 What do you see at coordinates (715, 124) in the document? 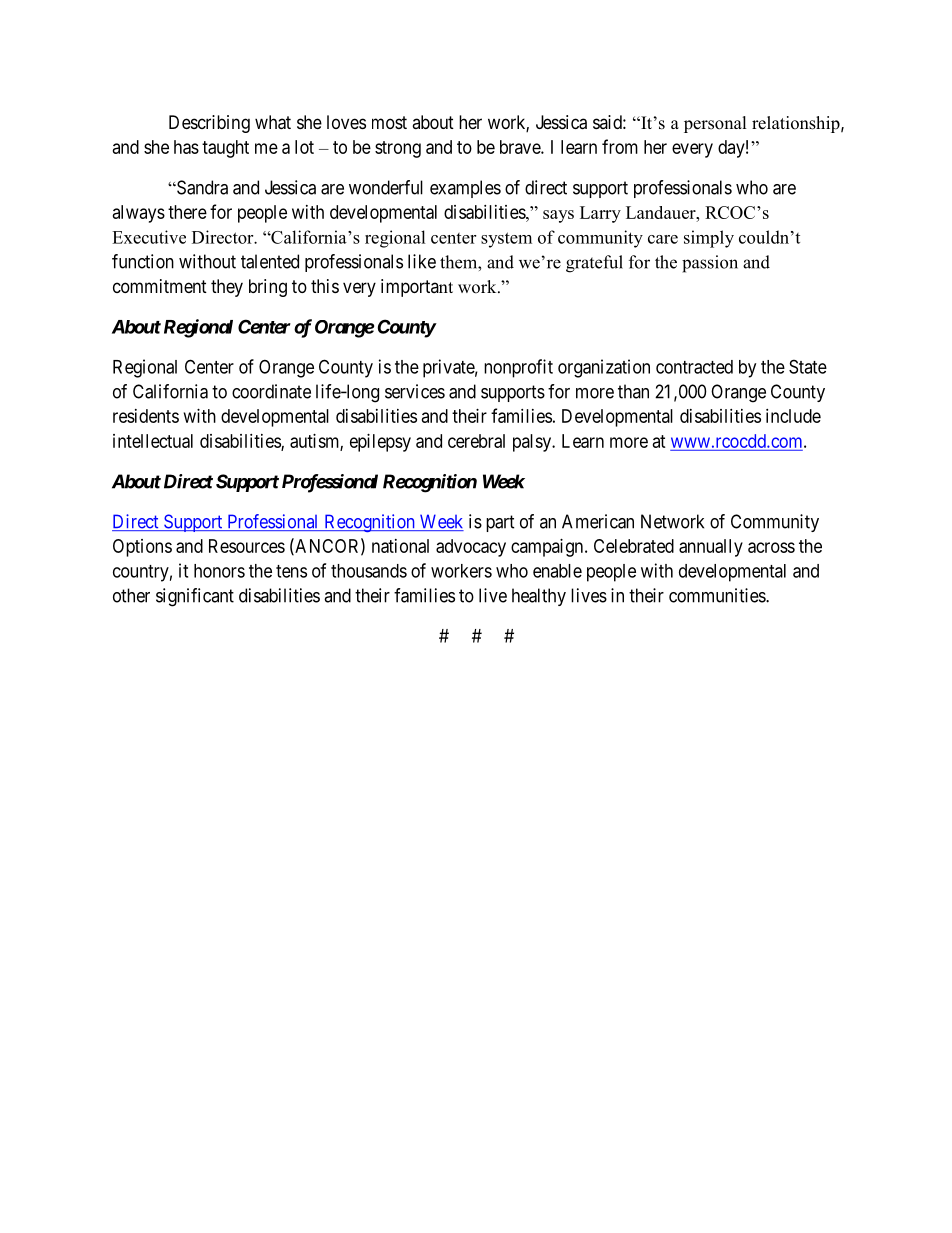
I see `personal` at bounding box center [715, 124].
